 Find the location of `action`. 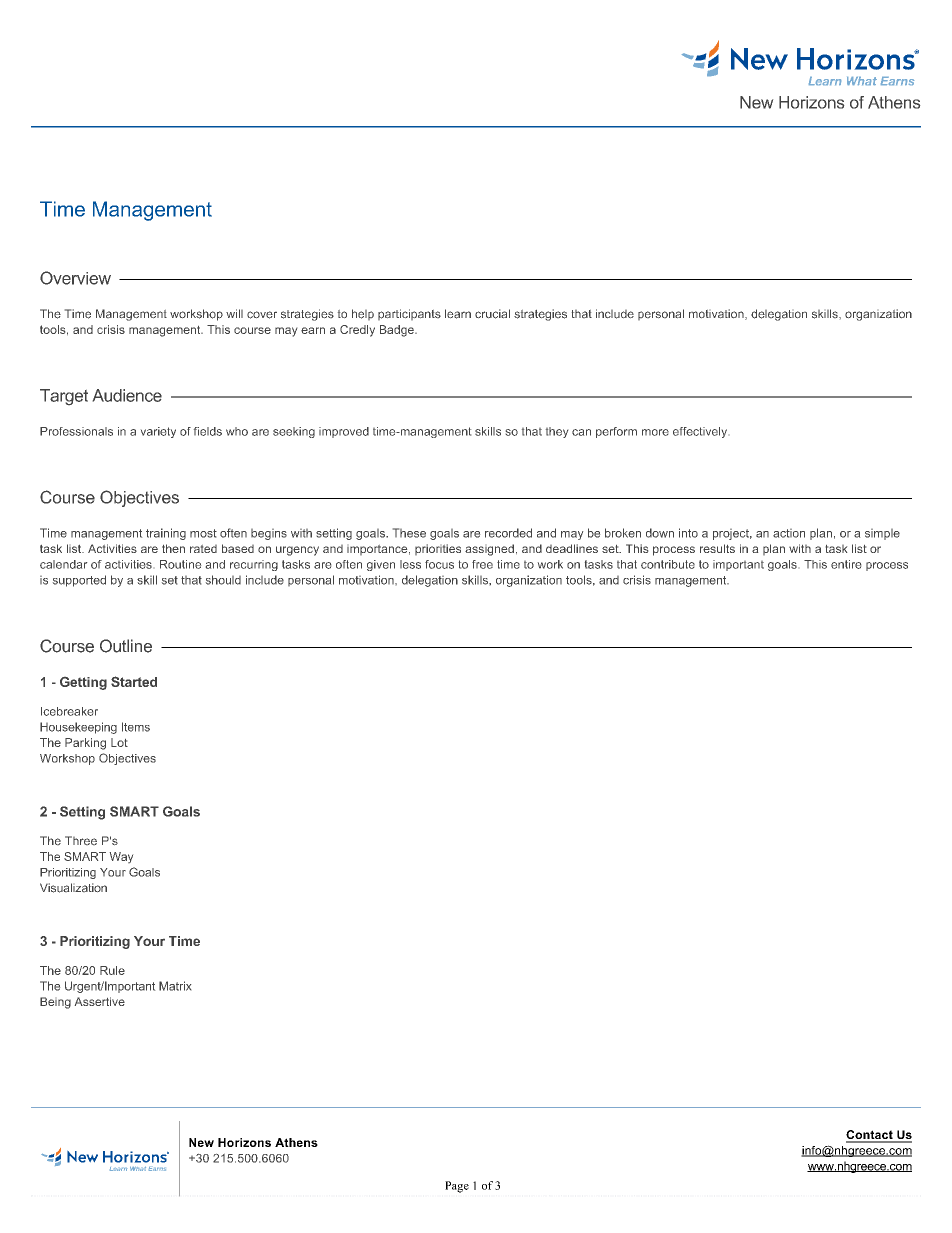

action is located at coordinates (789, 533).
